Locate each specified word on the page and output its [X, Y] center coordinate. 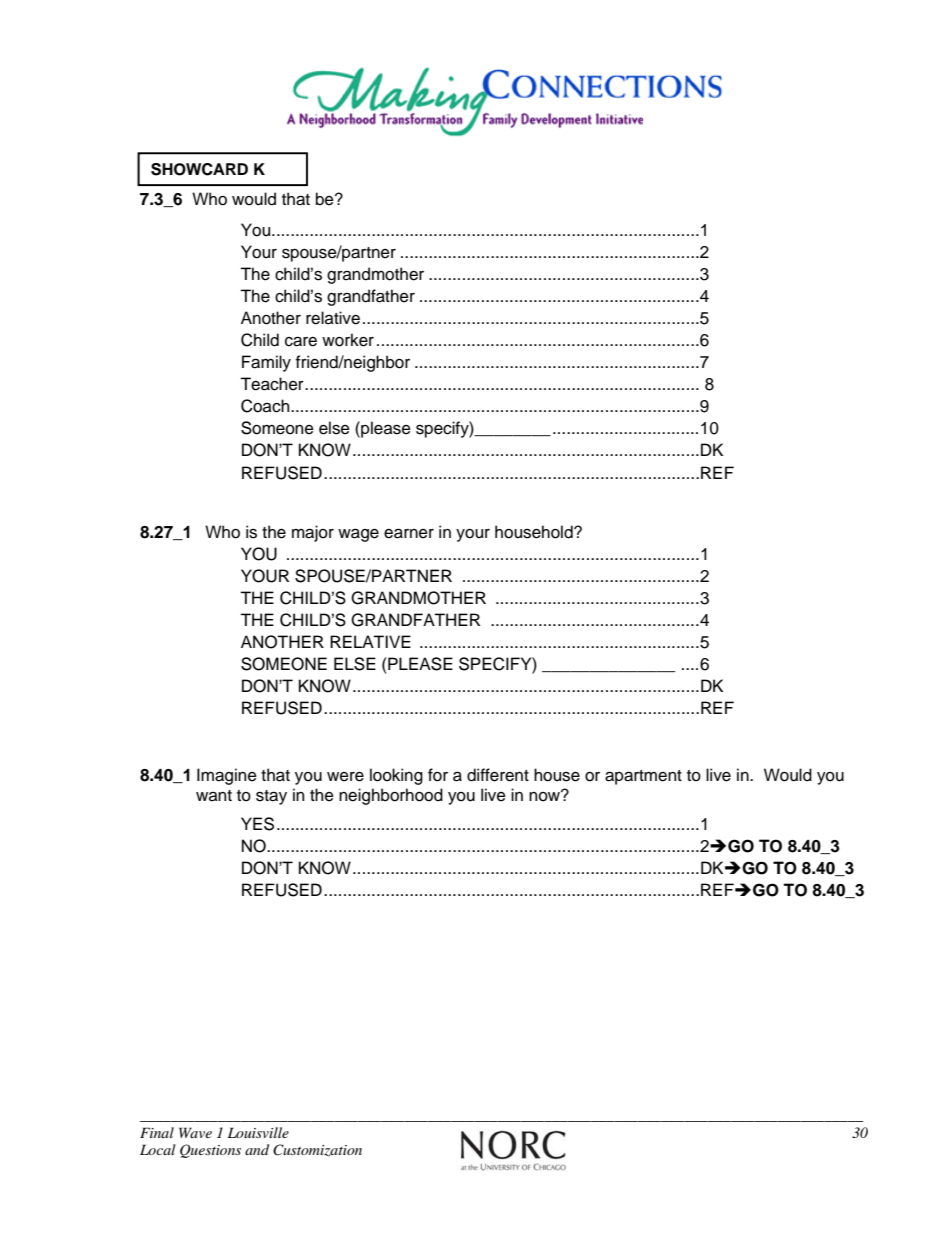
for [438, 775]
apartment [643, 777]
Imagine [227, 776]
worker [348, 340]
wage [358, 535]
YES [257, 824]
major [313, 533]
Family [266, 363]
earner [409, 533]
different [498, 775]
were [345, 777]
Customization [317, 1150]
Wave [195, 1132]
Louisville [258, 1132]
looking [396, 776]
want [214, 796]
